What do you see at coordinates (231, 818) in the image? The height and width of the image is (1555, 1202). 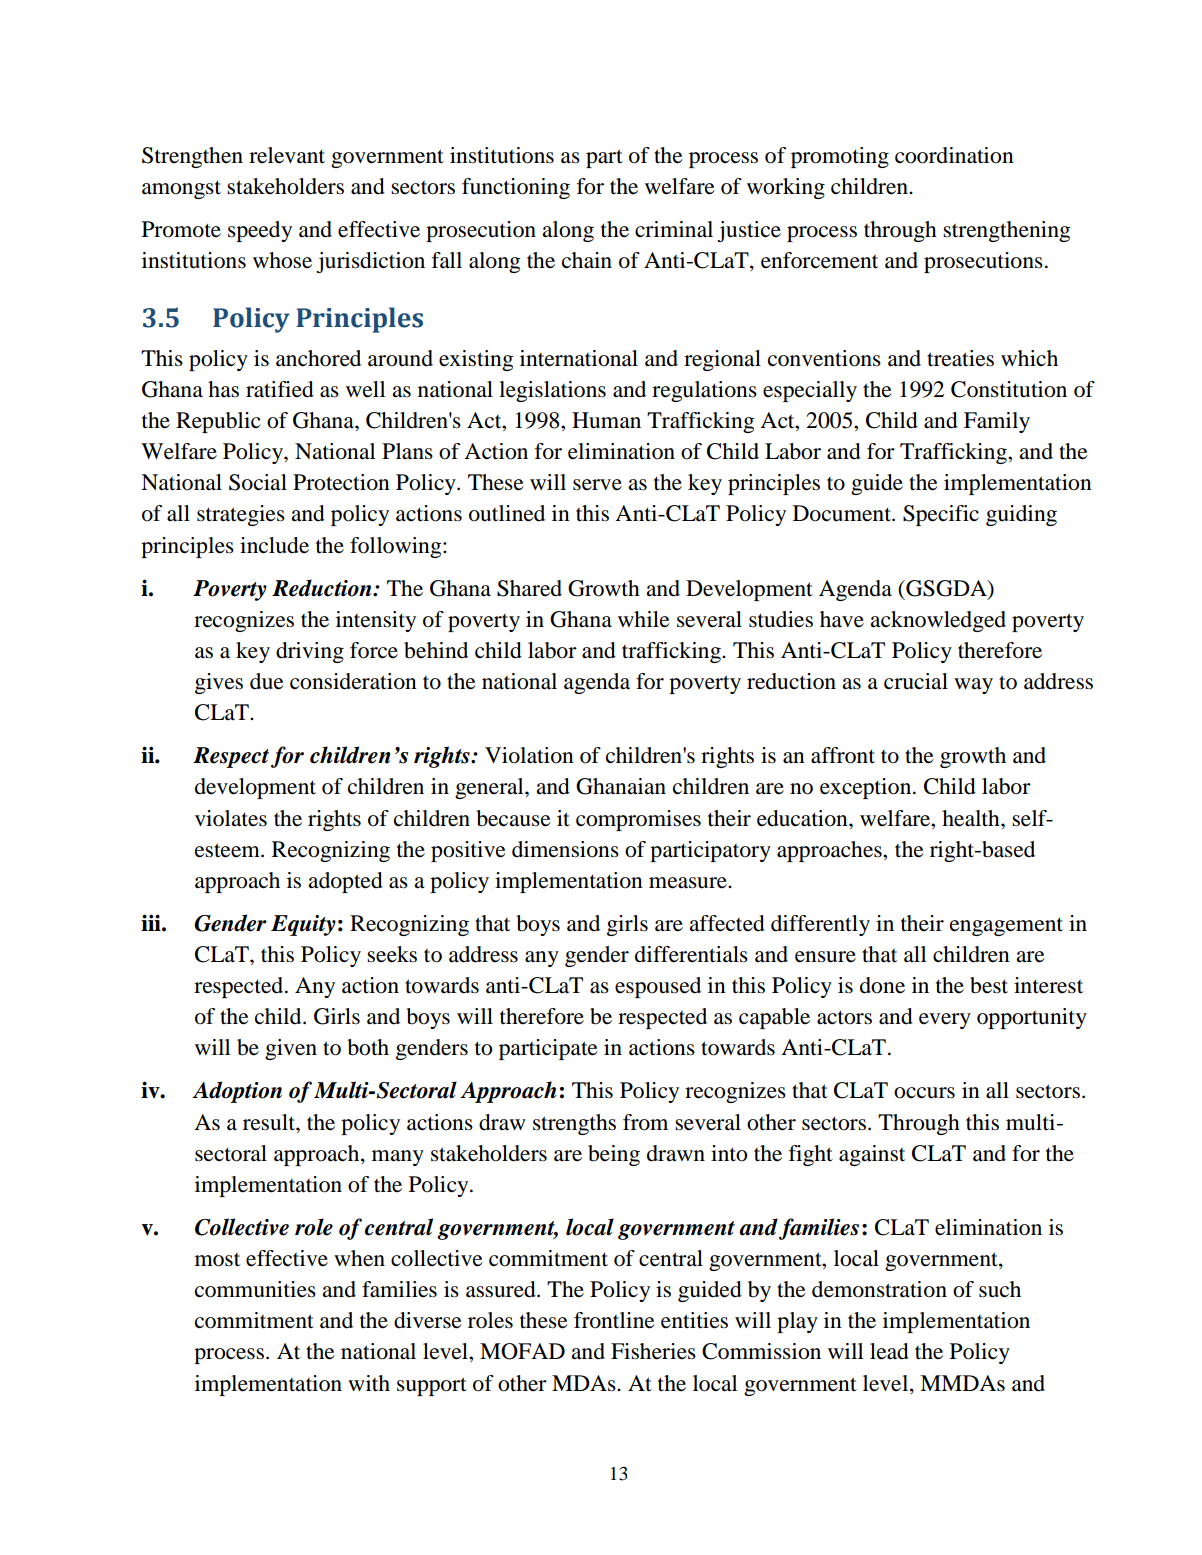 I see `violates` at bounding box center [231, 818].
